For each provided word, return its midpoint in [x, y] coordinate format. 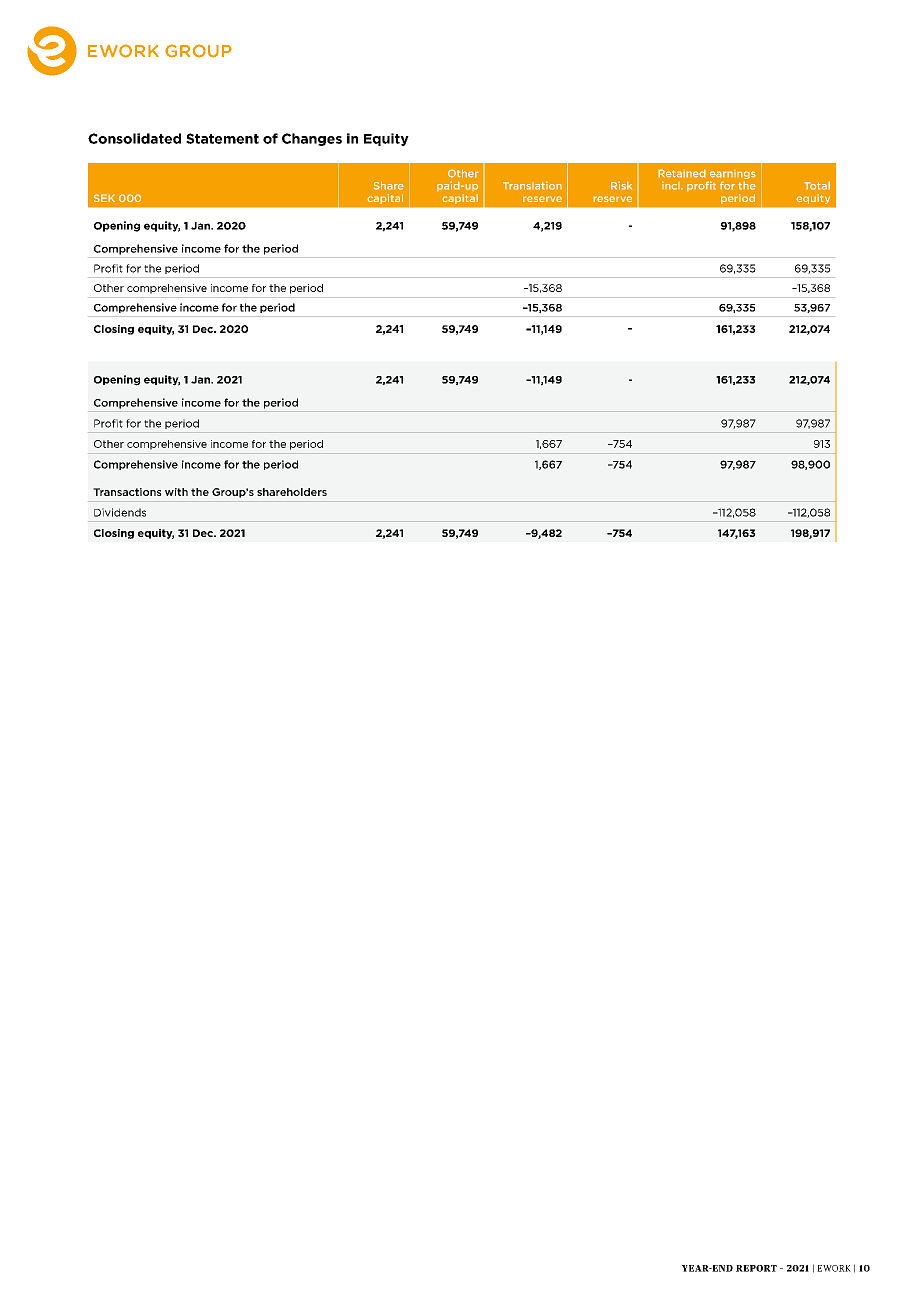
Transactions [127, 492]
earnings [733, 174]
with [176, 492]
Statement [222, 138]
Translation [532, 185]
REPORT [756, 1268]
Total [817, 185]
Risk [621, 185]
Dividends [120, 512]
